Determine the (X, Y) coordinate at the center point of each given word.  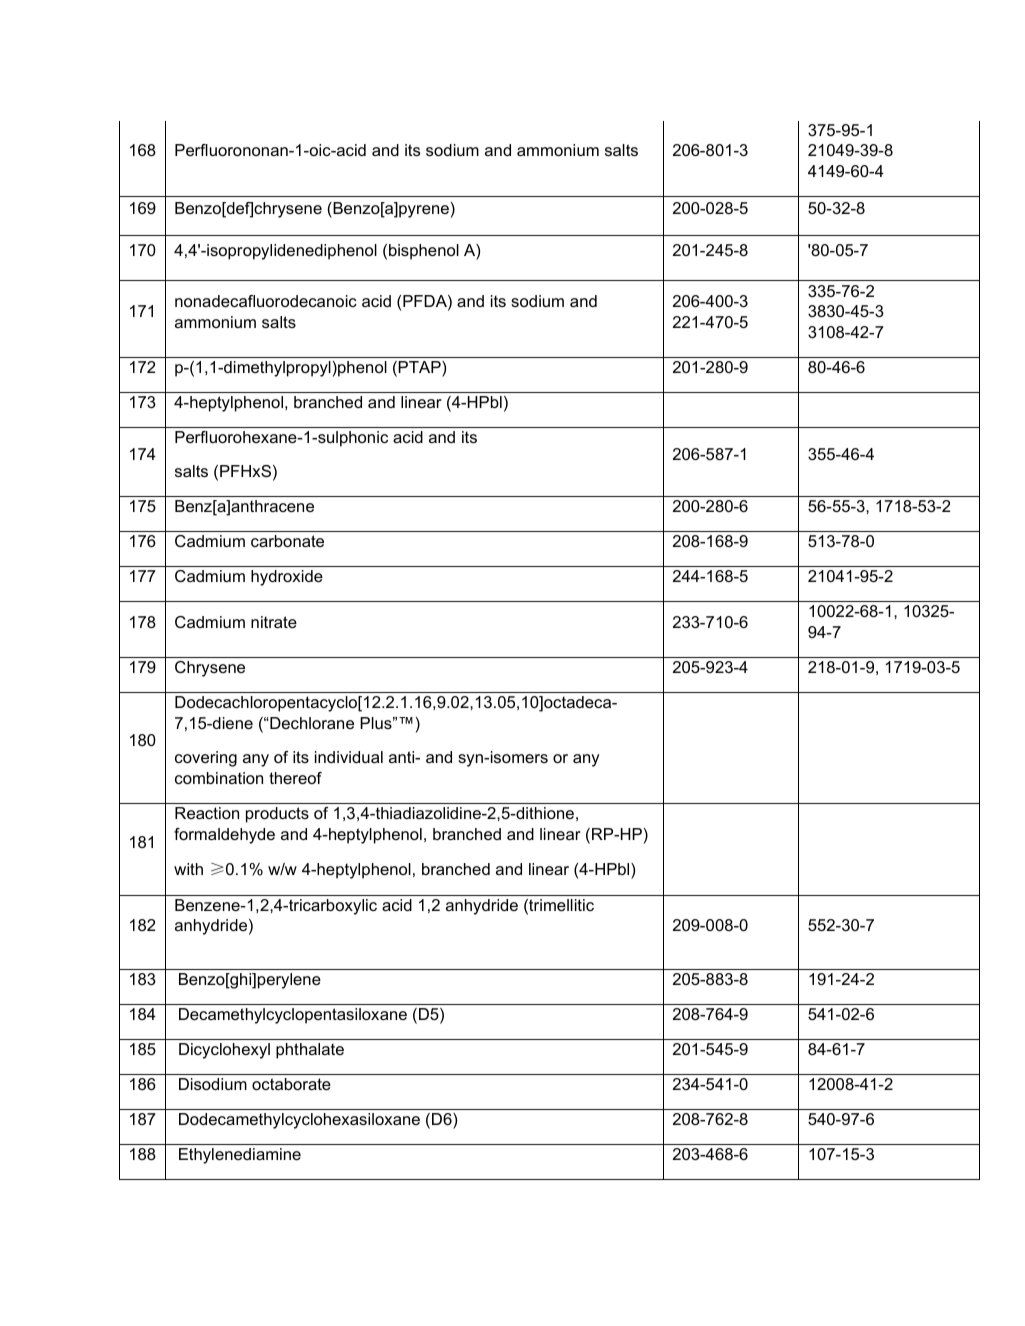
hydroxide (287, 578)
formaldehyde (224, 836)
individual (349, 757)
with (188, 869)
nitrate (274, 622)
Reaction (207, 813)
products (277, 815)
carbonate (287, 541)
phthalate (310, 1051)
